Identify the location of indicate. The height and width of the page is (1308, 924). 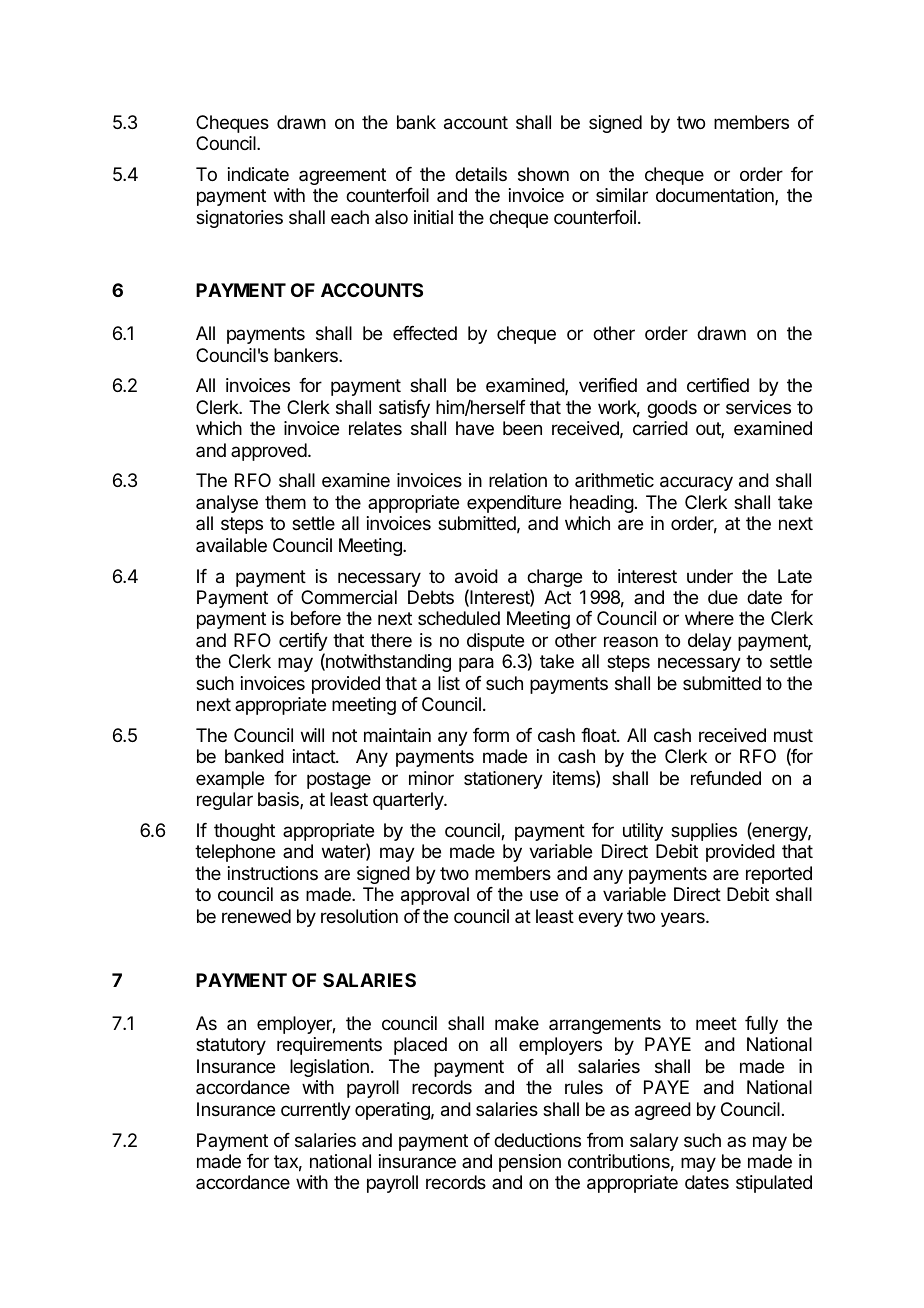
(258, 174).
